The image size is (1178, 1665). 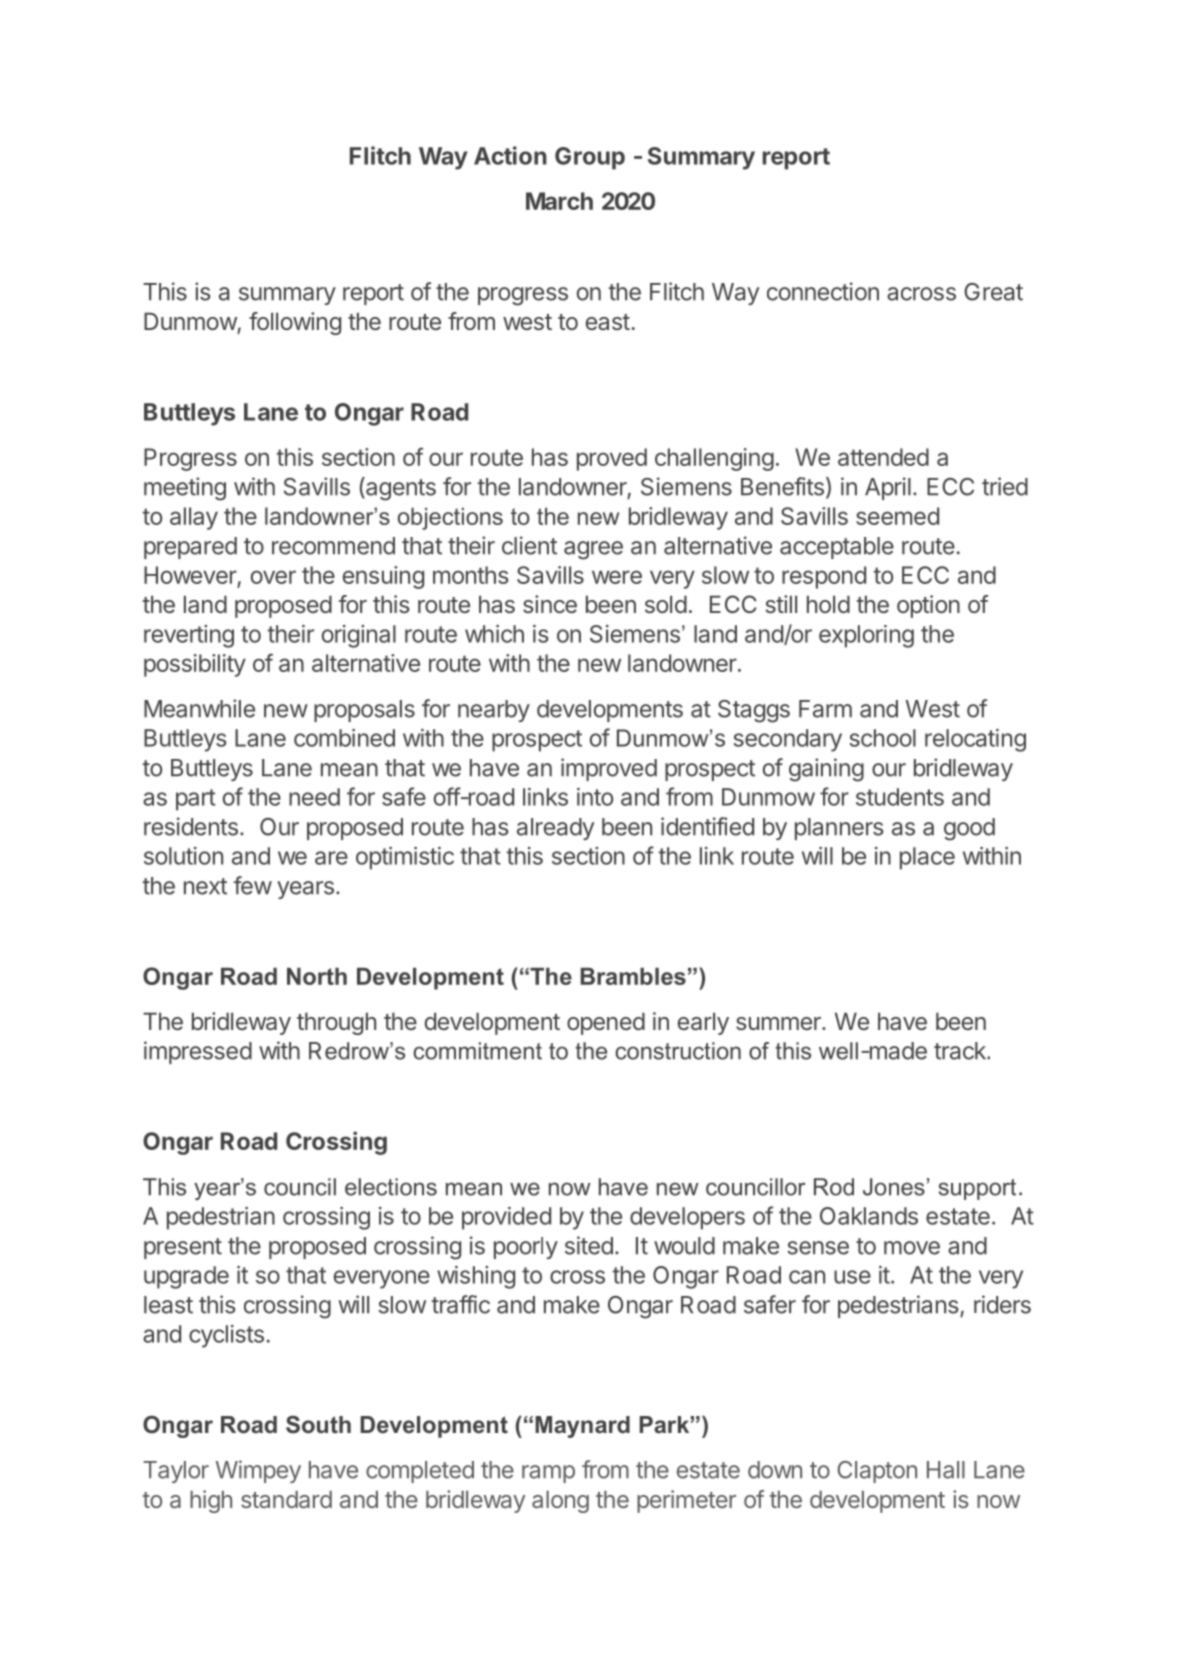 I want to click on Maynard, so click(x=582, y=1427).
